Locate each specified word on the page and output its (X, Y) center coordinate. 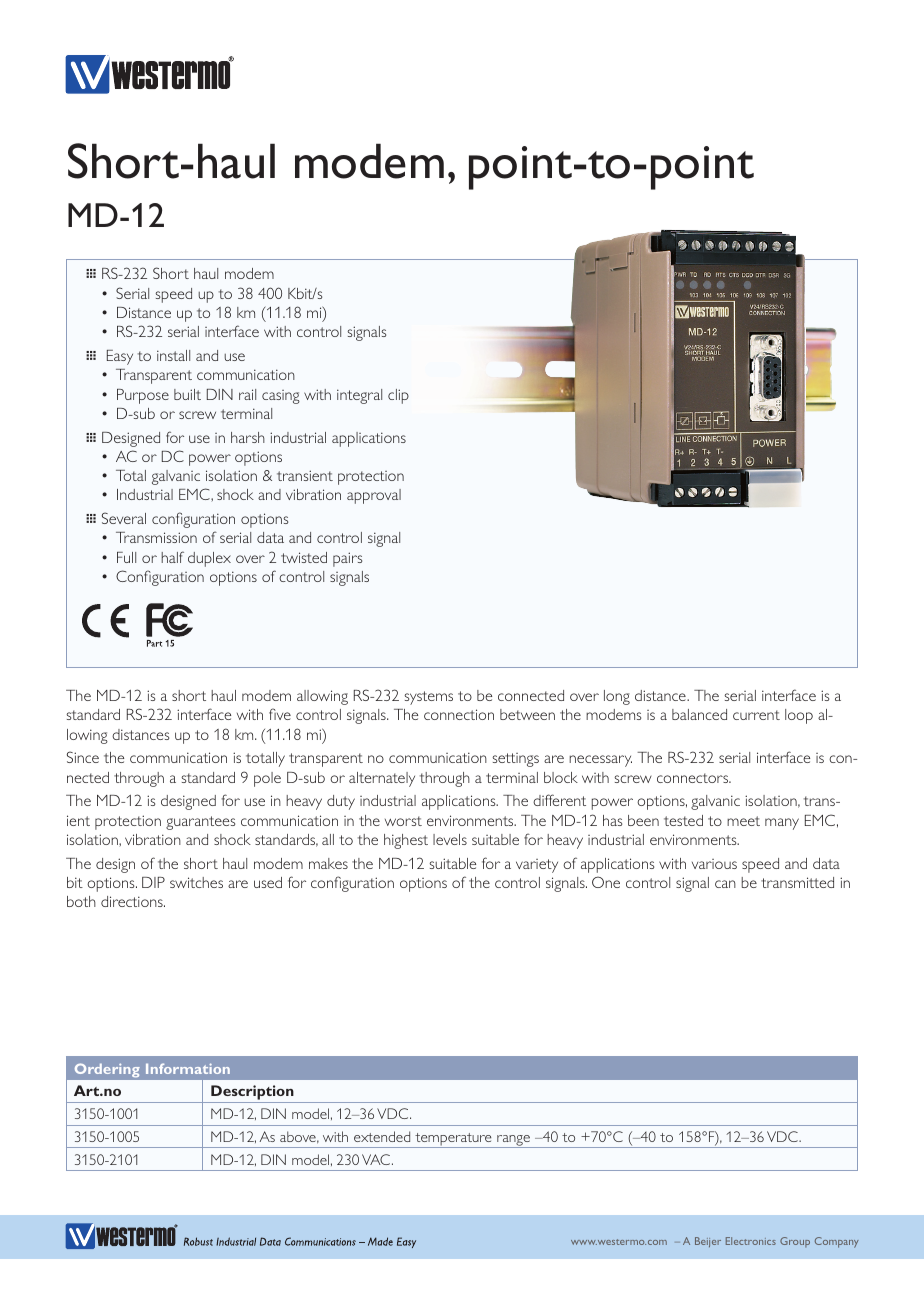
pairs (347, 559)
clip (398, 396)
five (280, 714)
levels (450, 839)
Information (188, 1068)
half (172, 557)
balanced (699, 714)
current (756, 715)
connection (459, 714)
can (725, 884)
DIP (153, 882)
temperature (453, 1140)
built (187, 394)
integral (359, 396)
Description (252, 1094)
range (513, 1141)
